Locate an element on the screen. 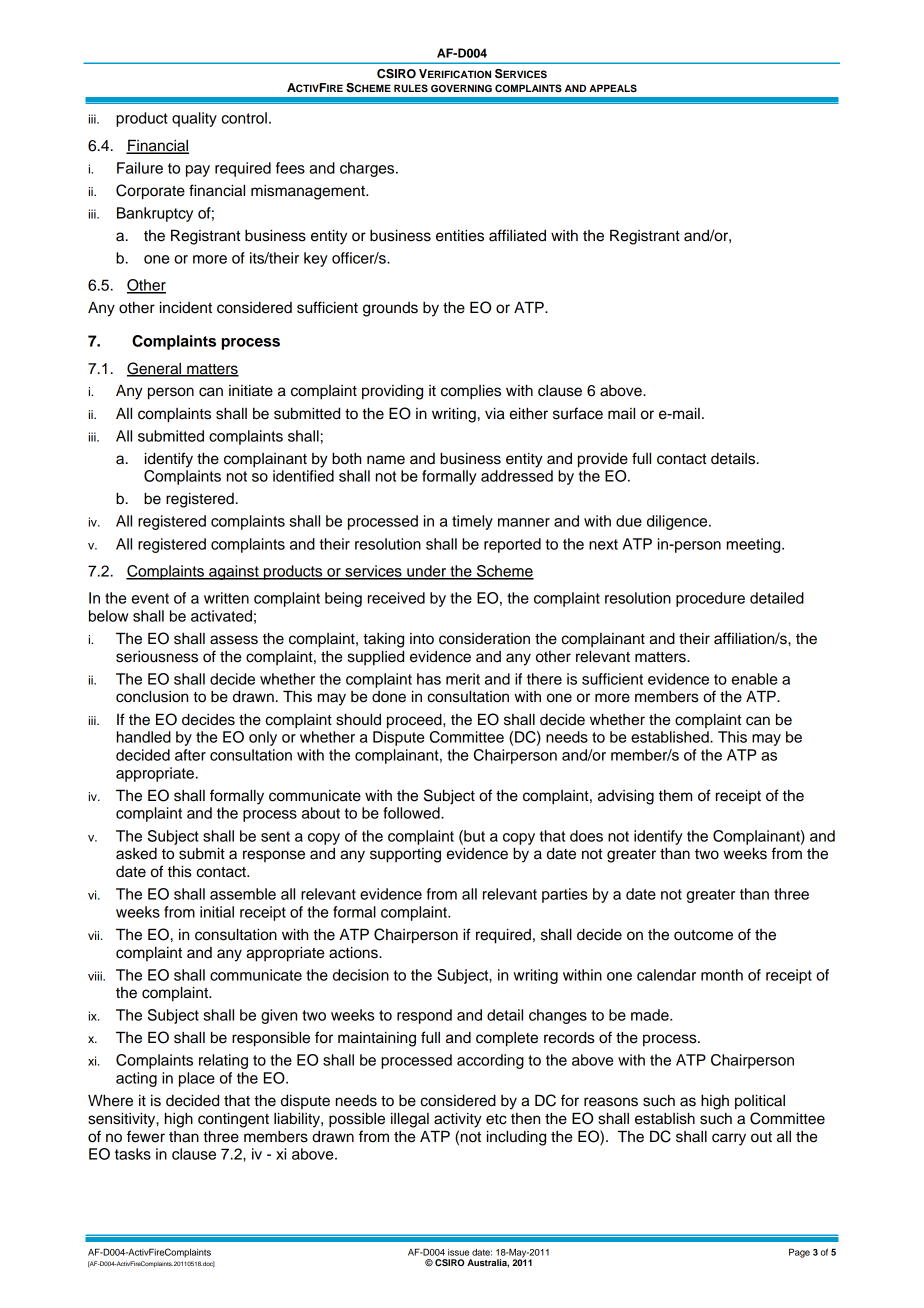 Image resolution: width=924 pixels, height=1308 pixels. GOVERNING is located at coordinates (461, 88).
